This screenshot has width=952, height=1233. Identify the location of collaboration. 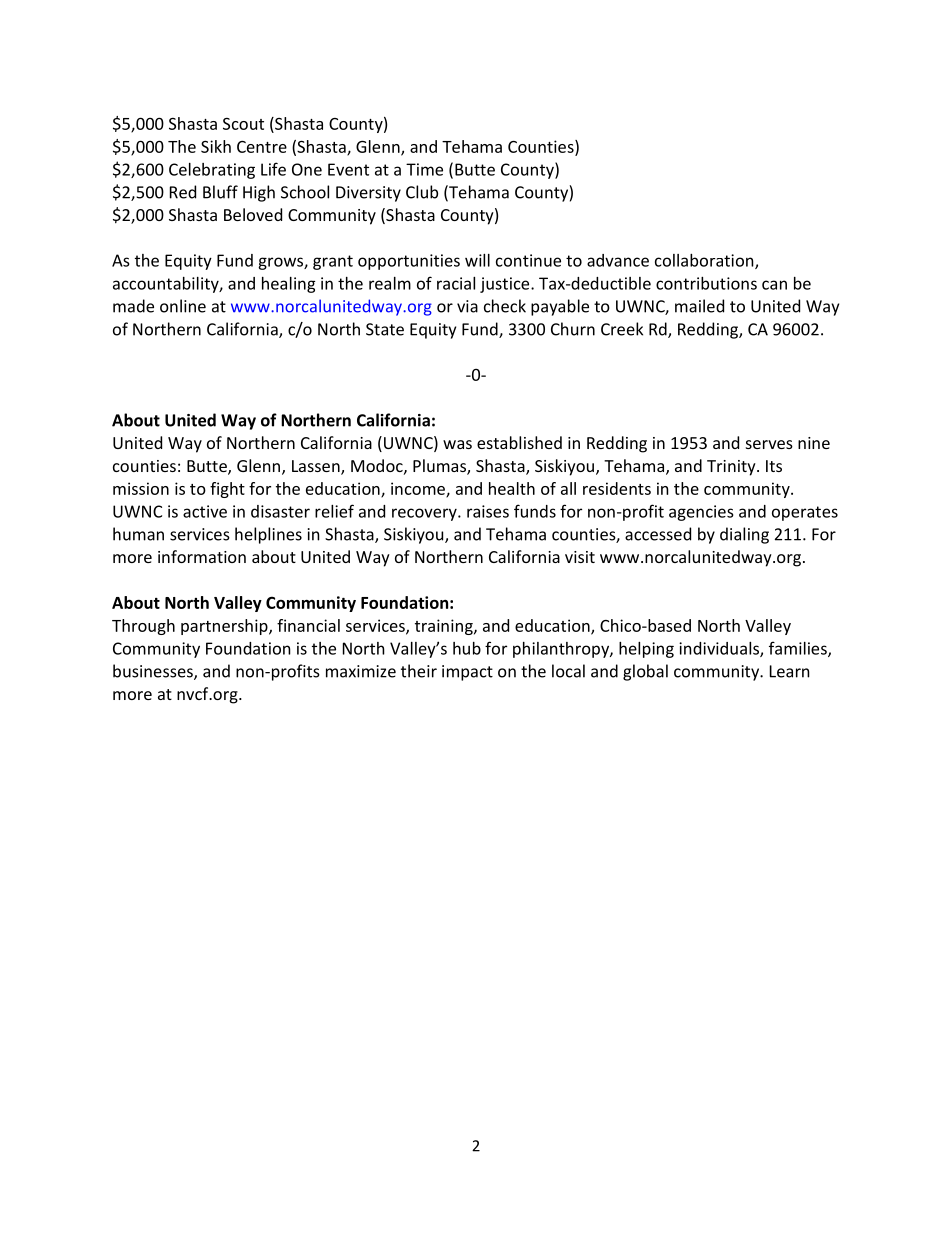
(705, 261).
